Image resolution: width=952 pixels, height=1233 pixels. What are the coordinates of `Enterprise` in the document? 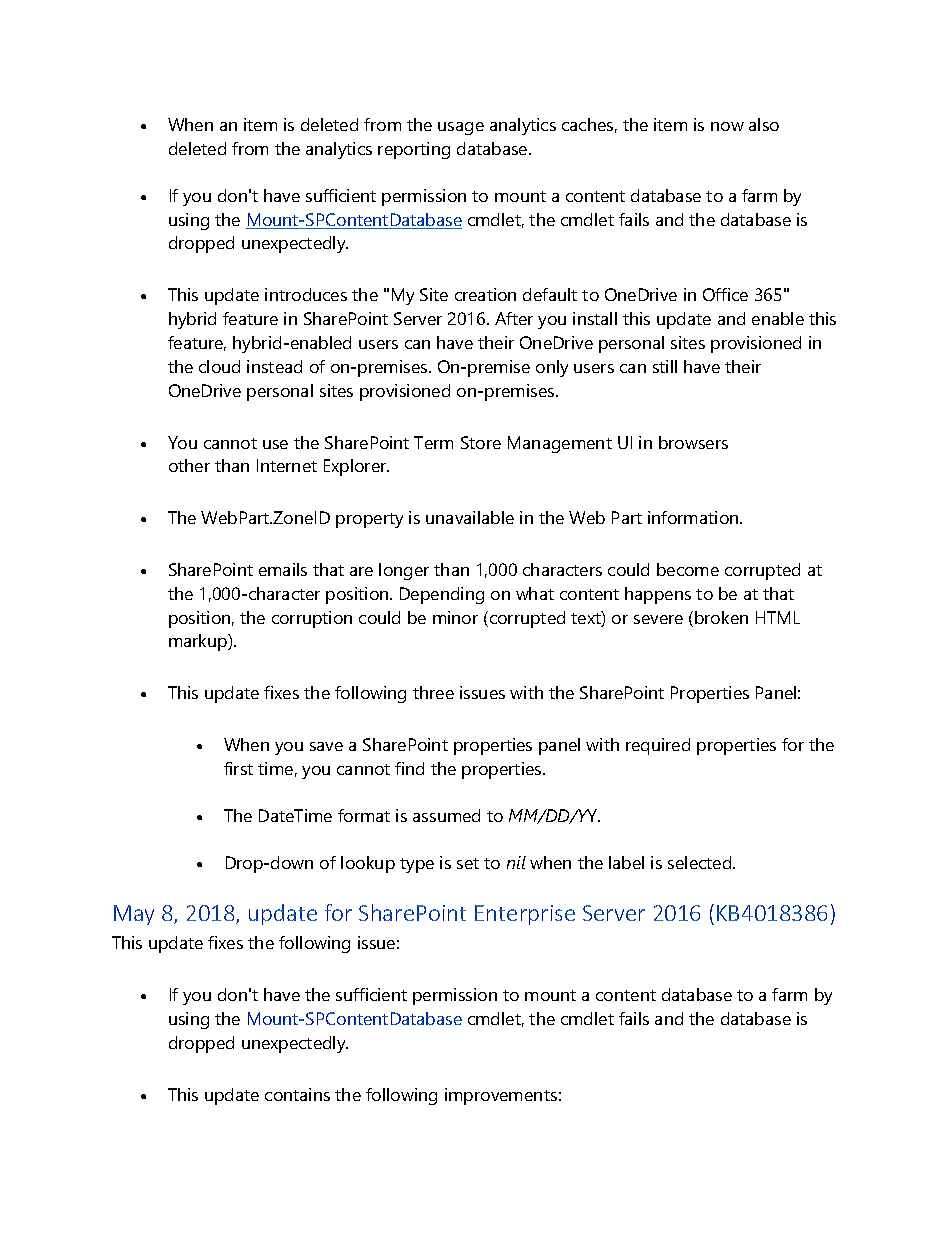 It's located at (525, 915).
